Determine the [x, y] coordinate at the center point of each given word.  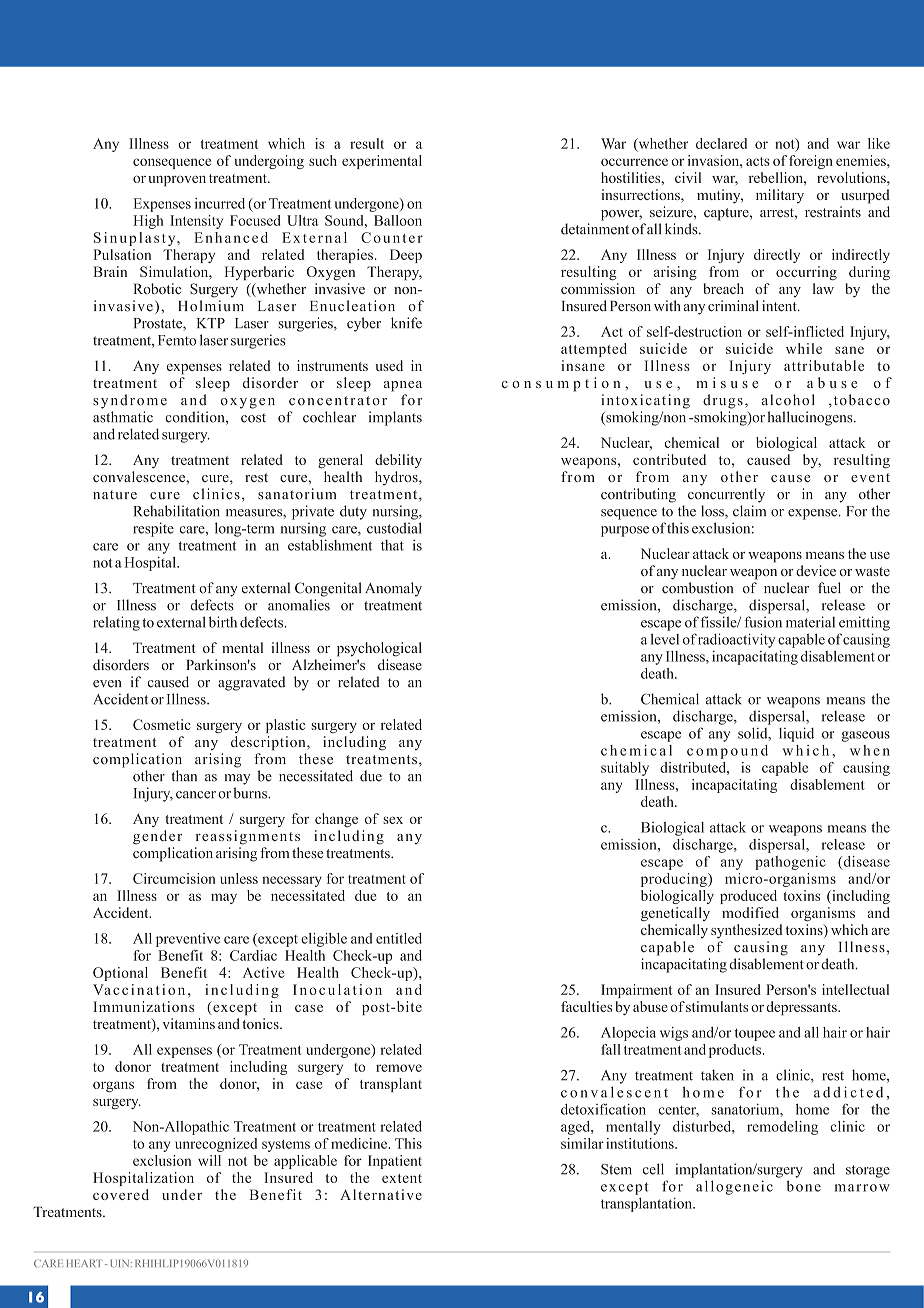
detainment [595, 229]
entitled [399, 938]
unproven [177, 181]
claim [749, 511]
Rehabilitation [176, 511]
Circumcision [174, 878]
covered [121, 1194]
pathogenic [790, 863]
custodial [394, 528]
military [780, 196]
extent [402, 1178]
